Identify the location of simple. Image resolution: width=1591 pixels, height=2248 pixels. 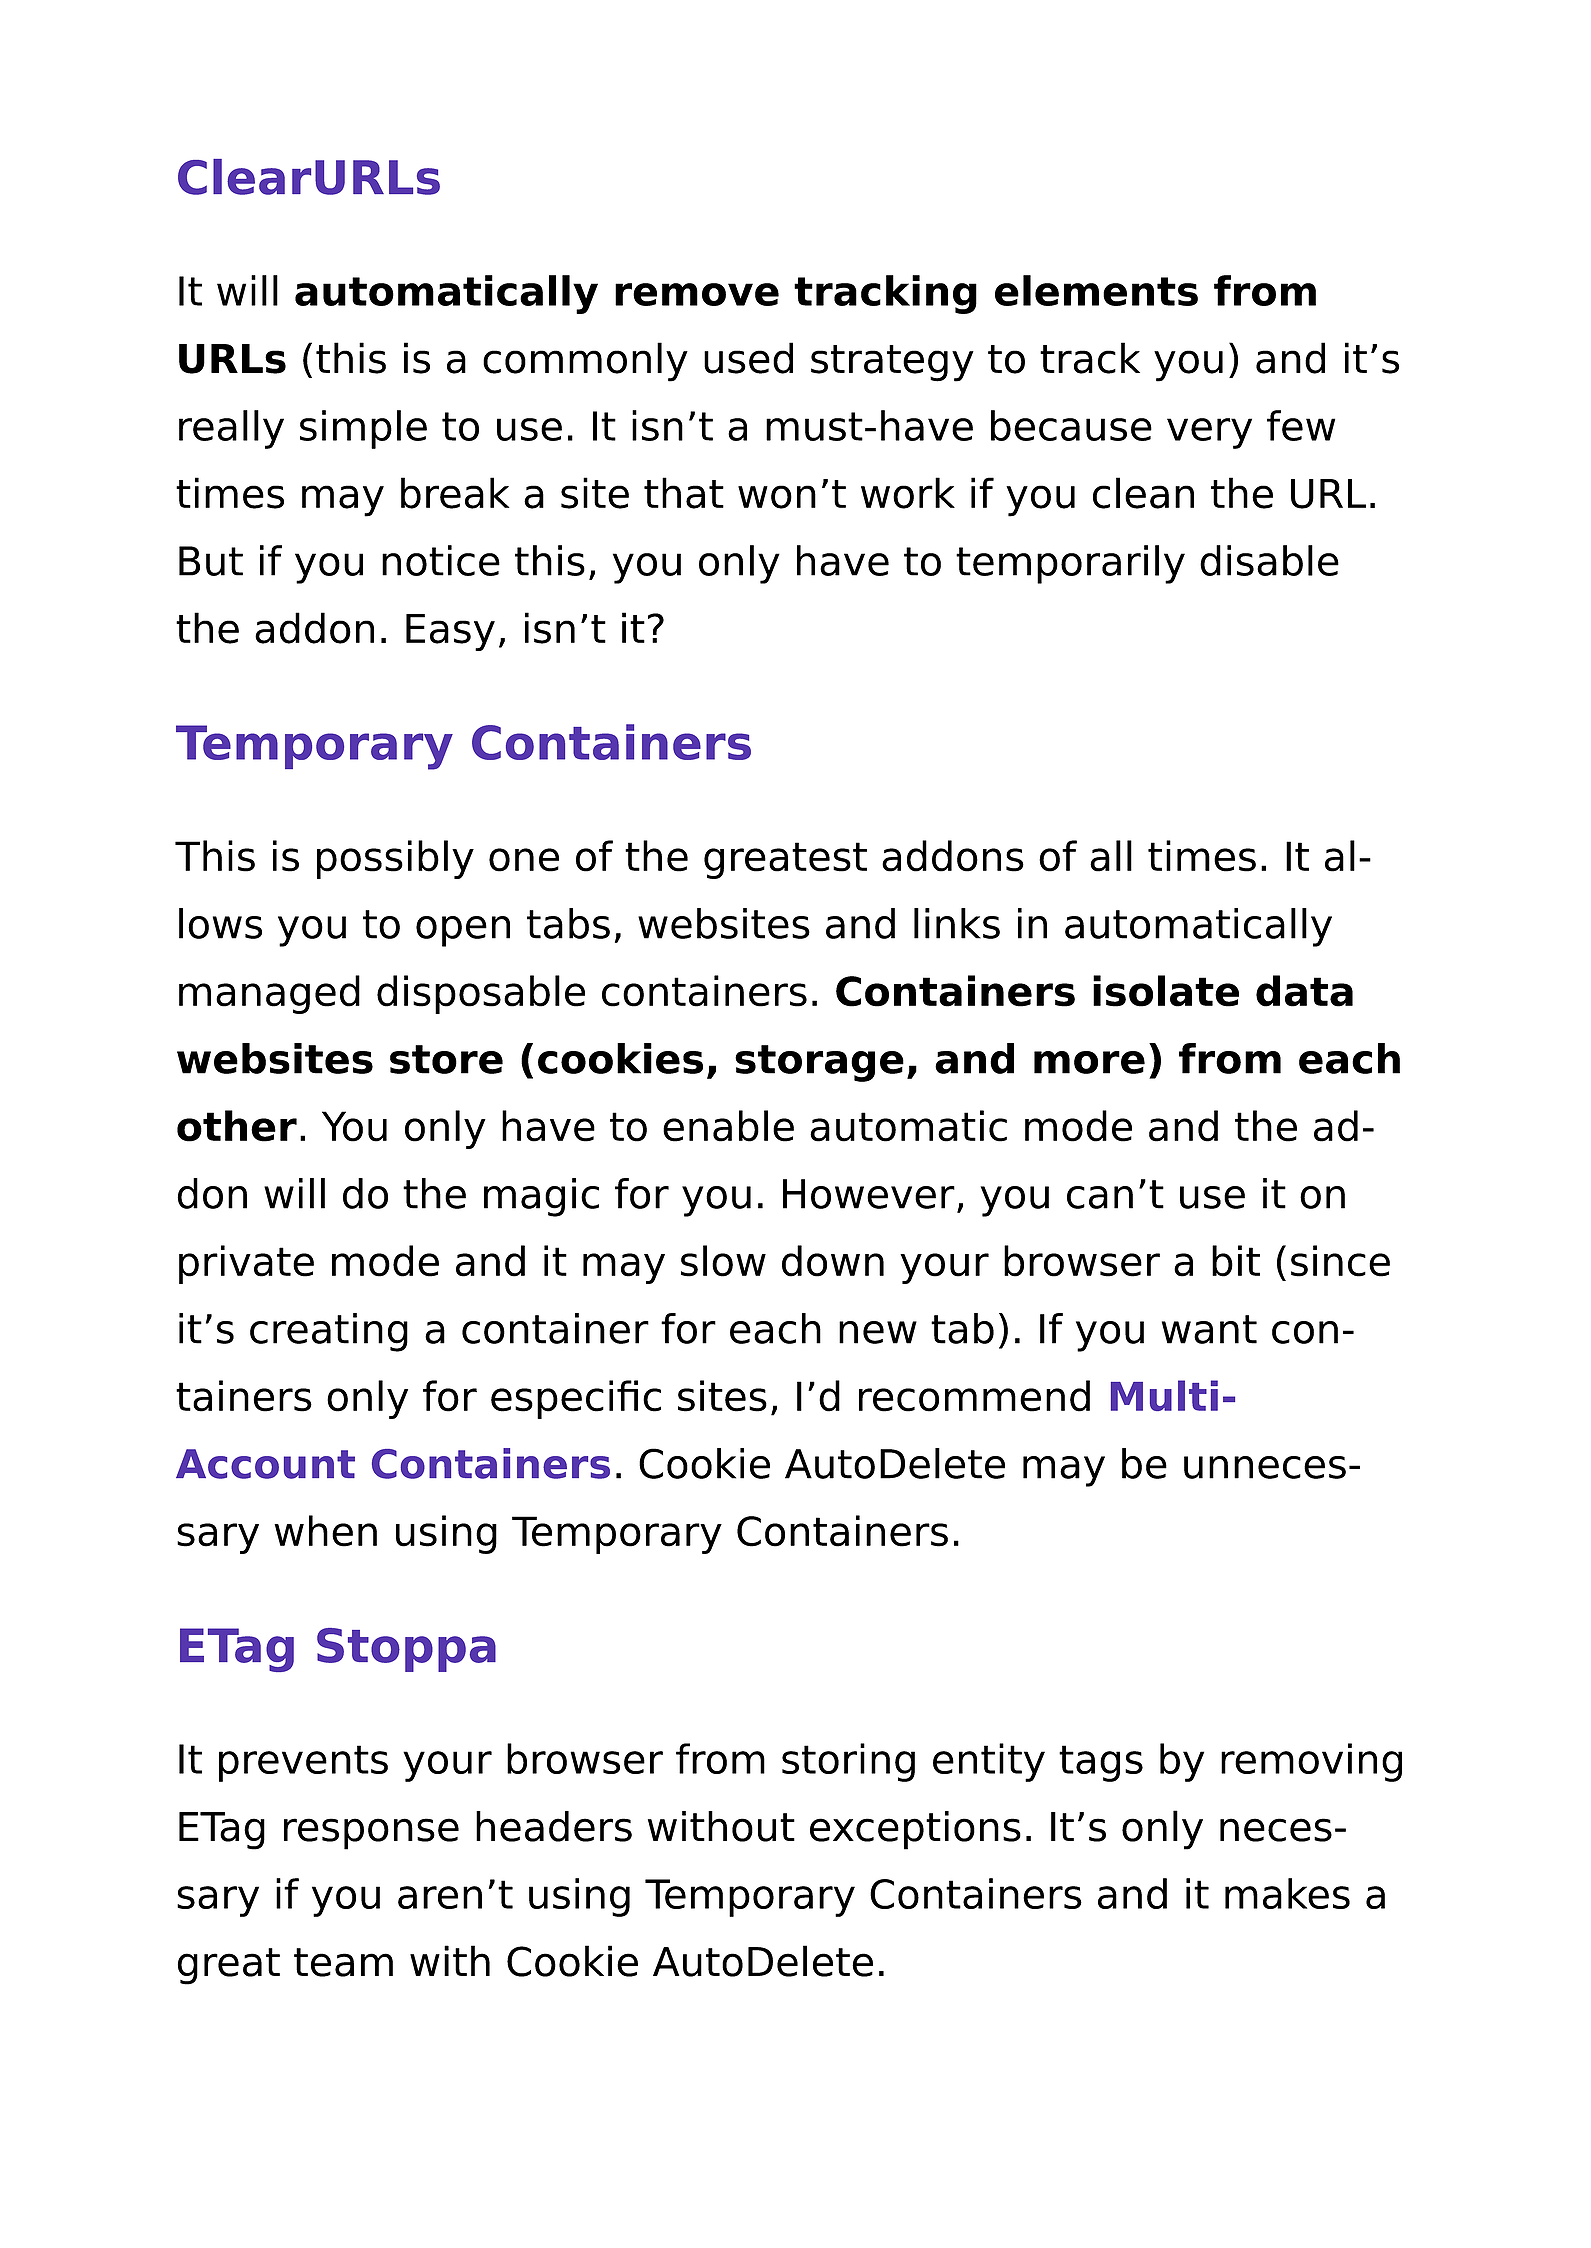
(363, 429).
